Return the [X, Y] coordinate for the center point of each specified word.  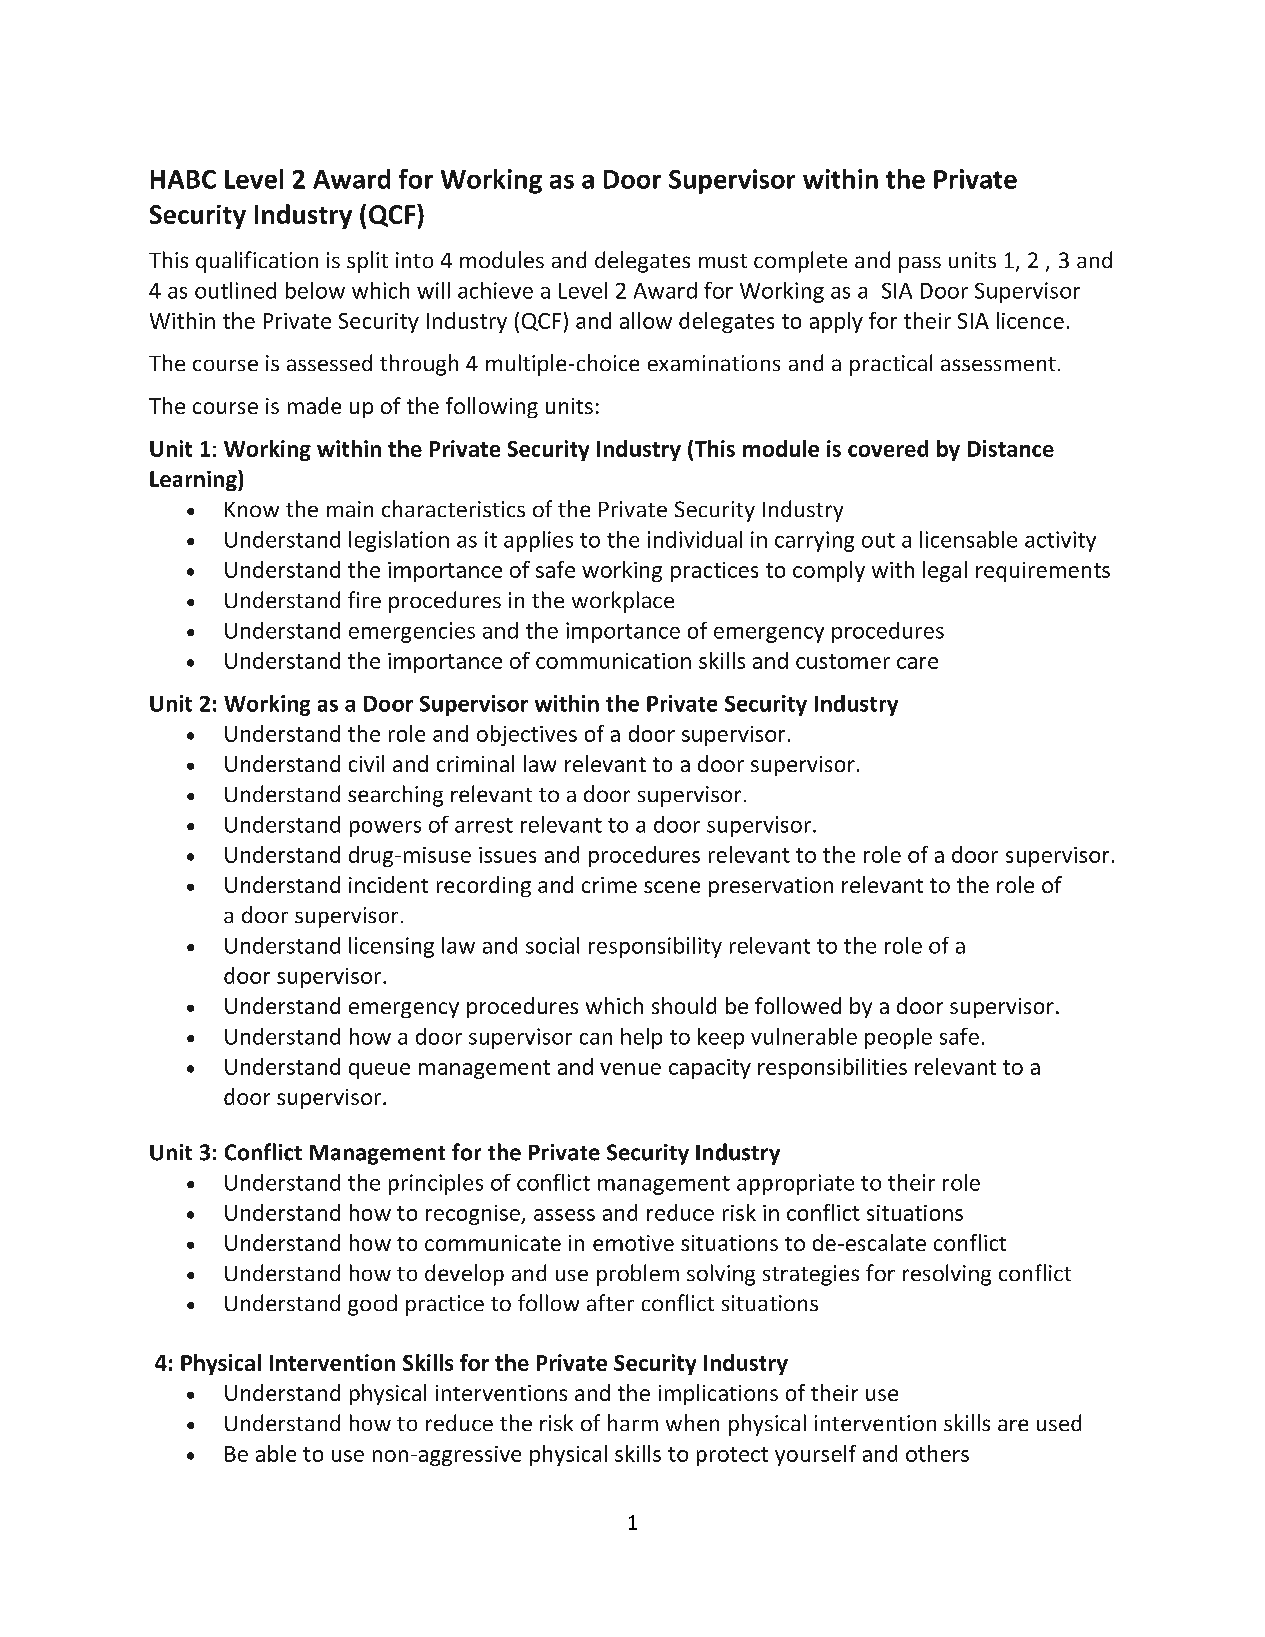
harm [633, 1422]
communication [613, 661]
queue [379, 1071]
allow [646, 320]
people [898, 1038]
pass [920, 265]
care [917, 663]
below [315, 290]
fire [364, 599]
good [372, 1305]
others [937, 1453]
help [641, 1038]
